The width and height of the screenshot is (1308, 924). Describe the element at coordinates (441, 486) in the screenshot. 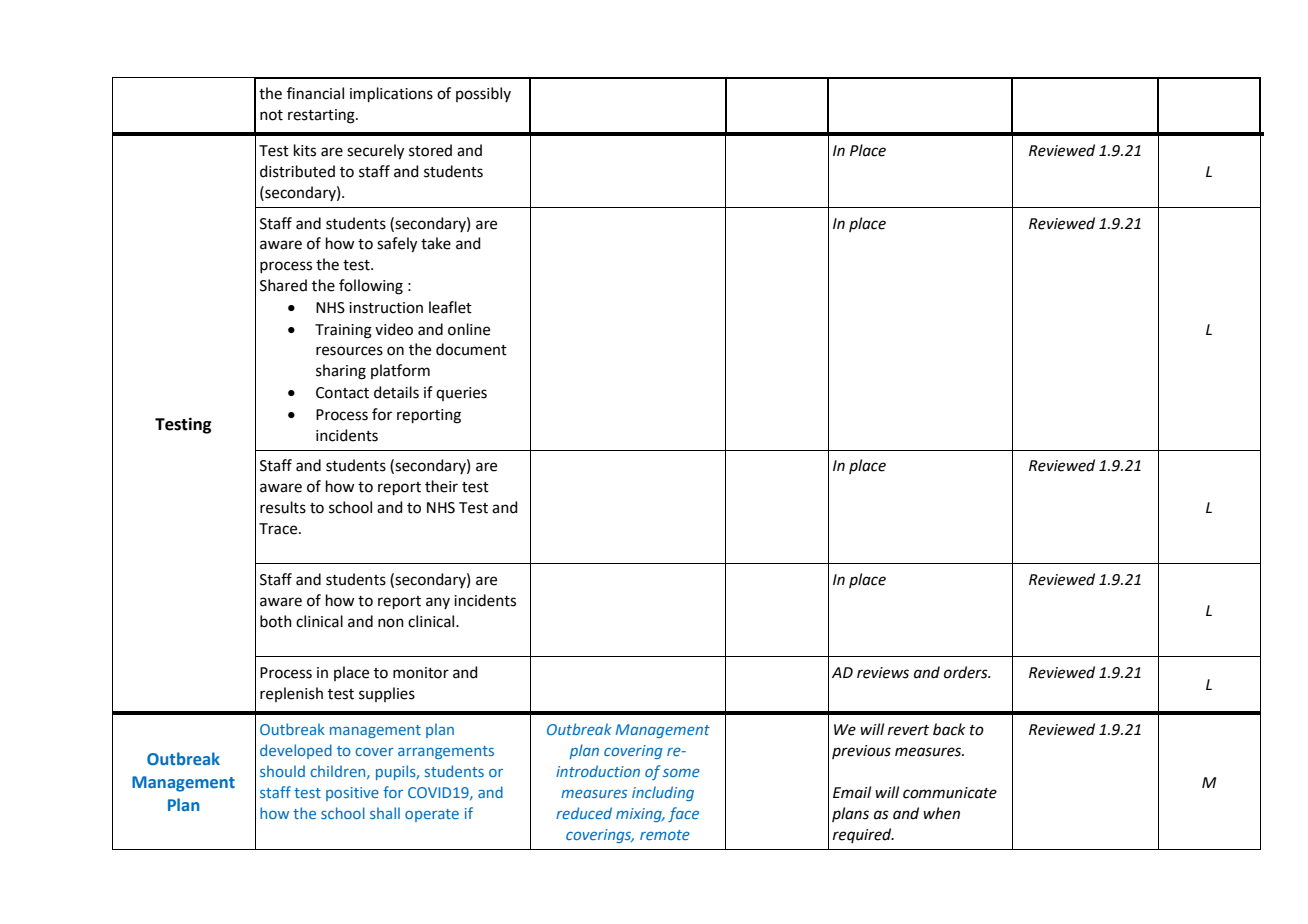

I see `their` at that location.
